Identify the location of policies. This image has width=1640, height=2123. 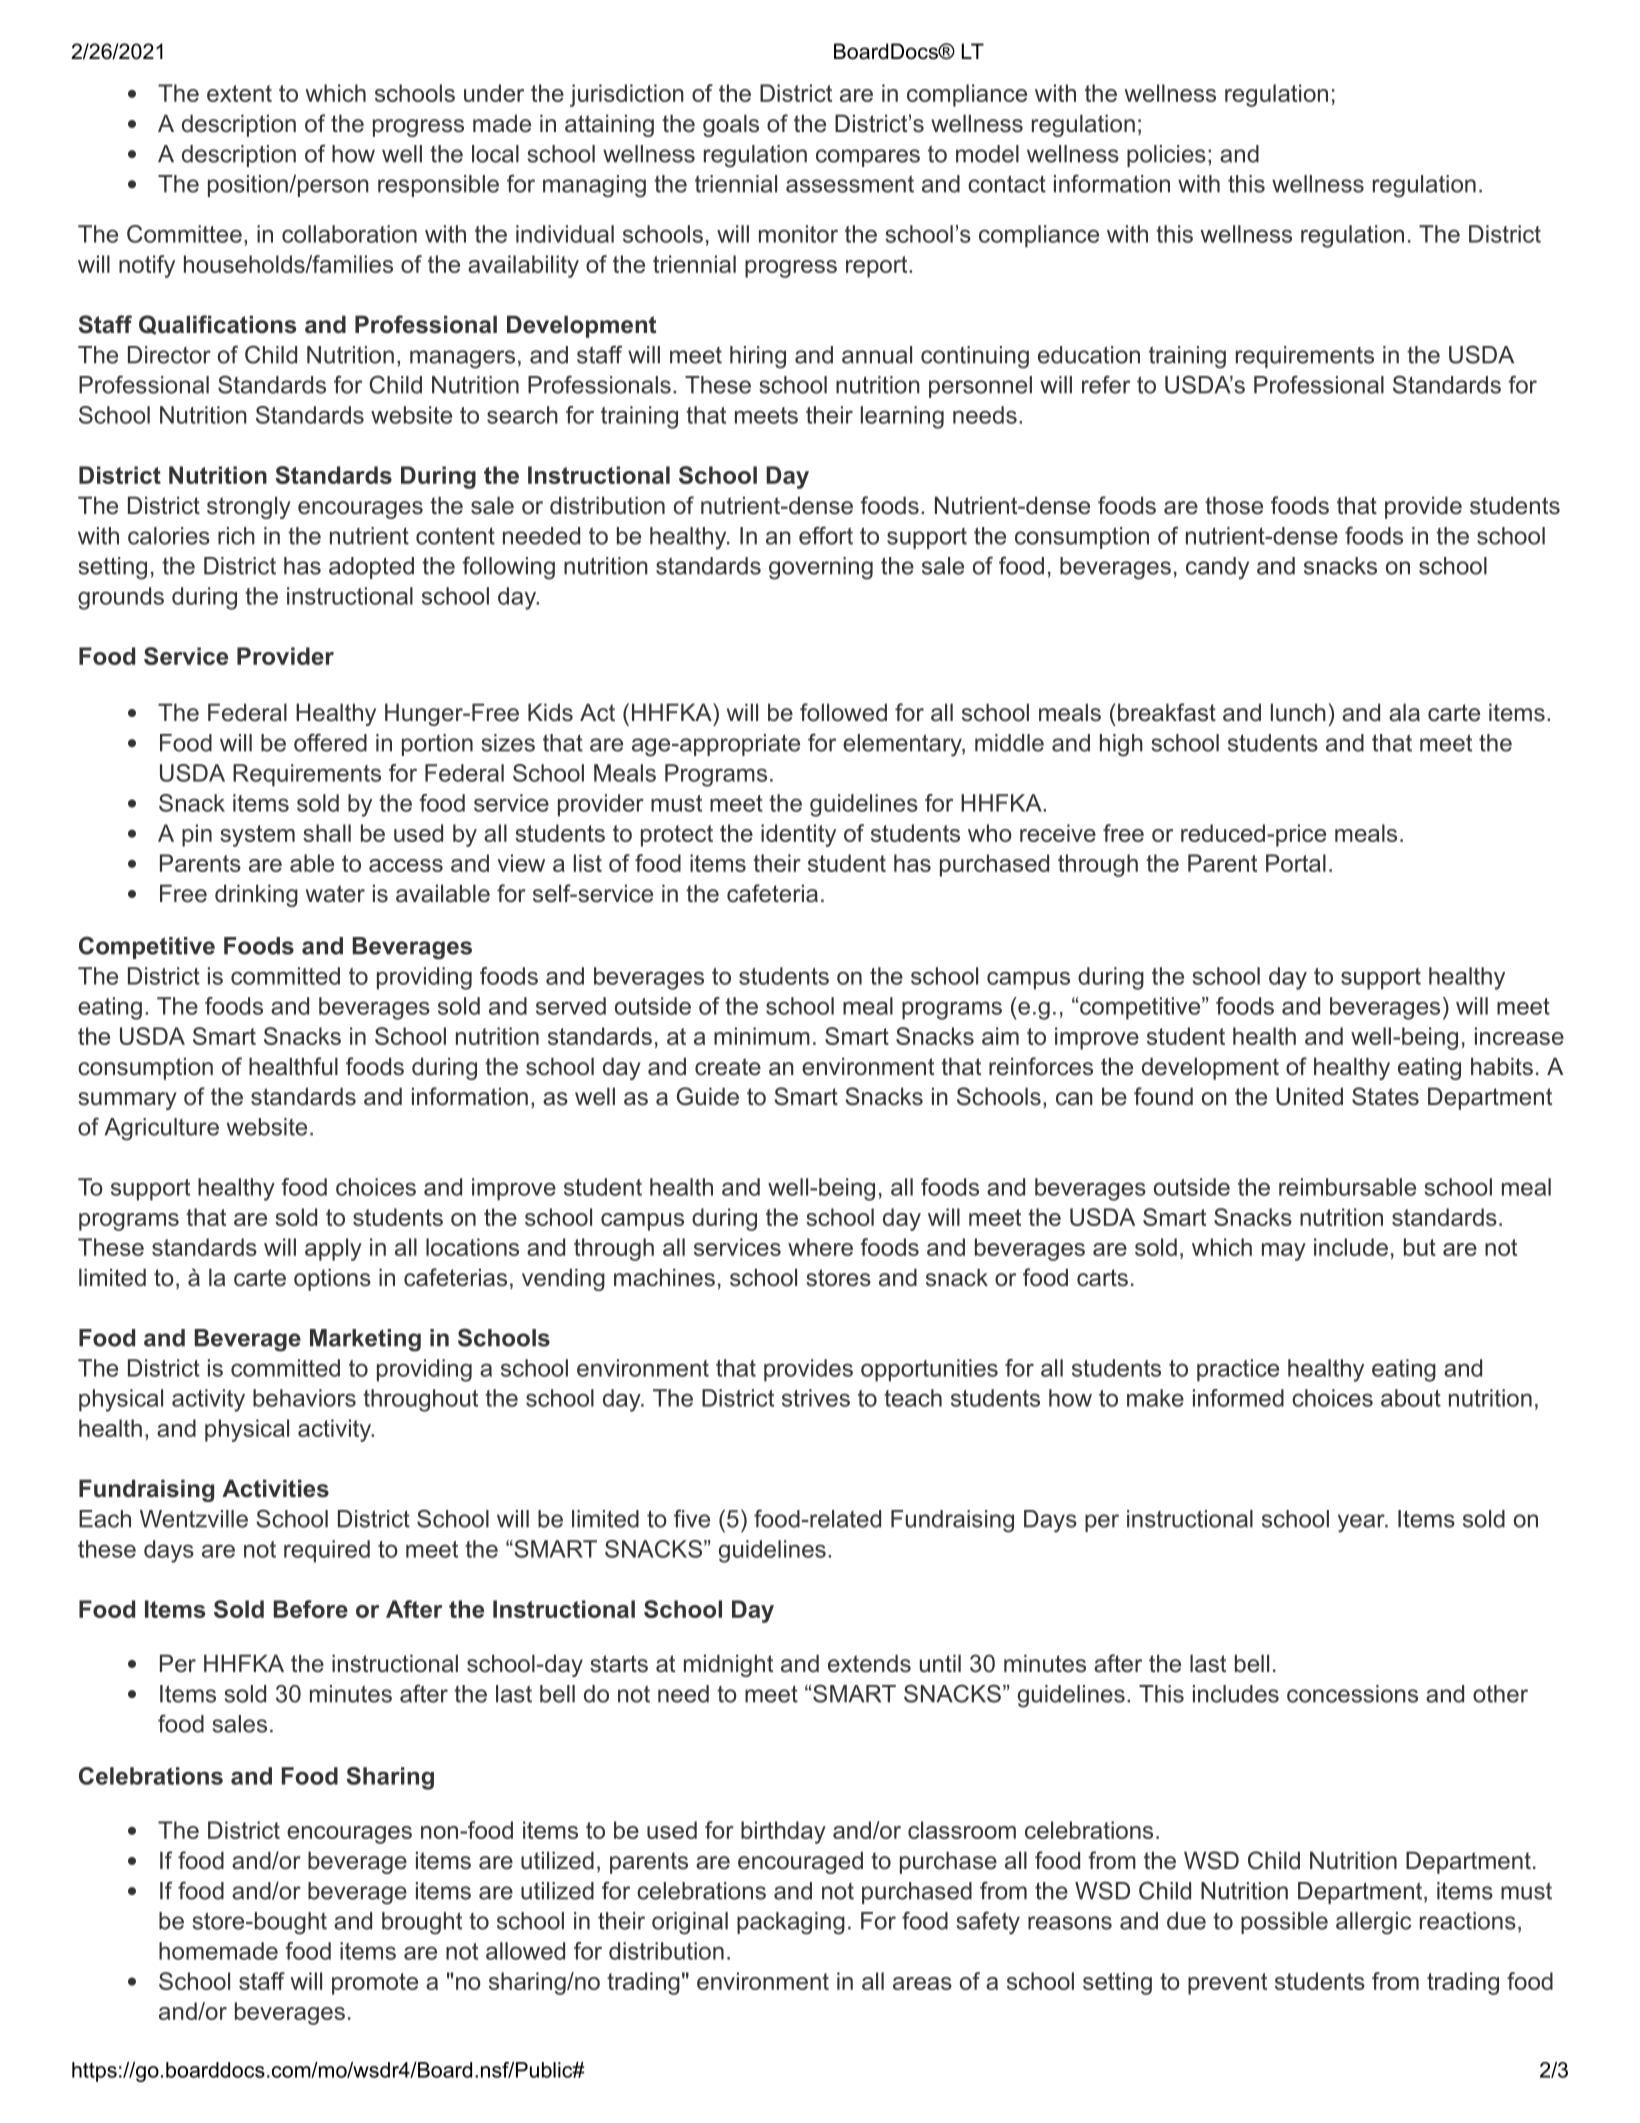
(1166, 156).
